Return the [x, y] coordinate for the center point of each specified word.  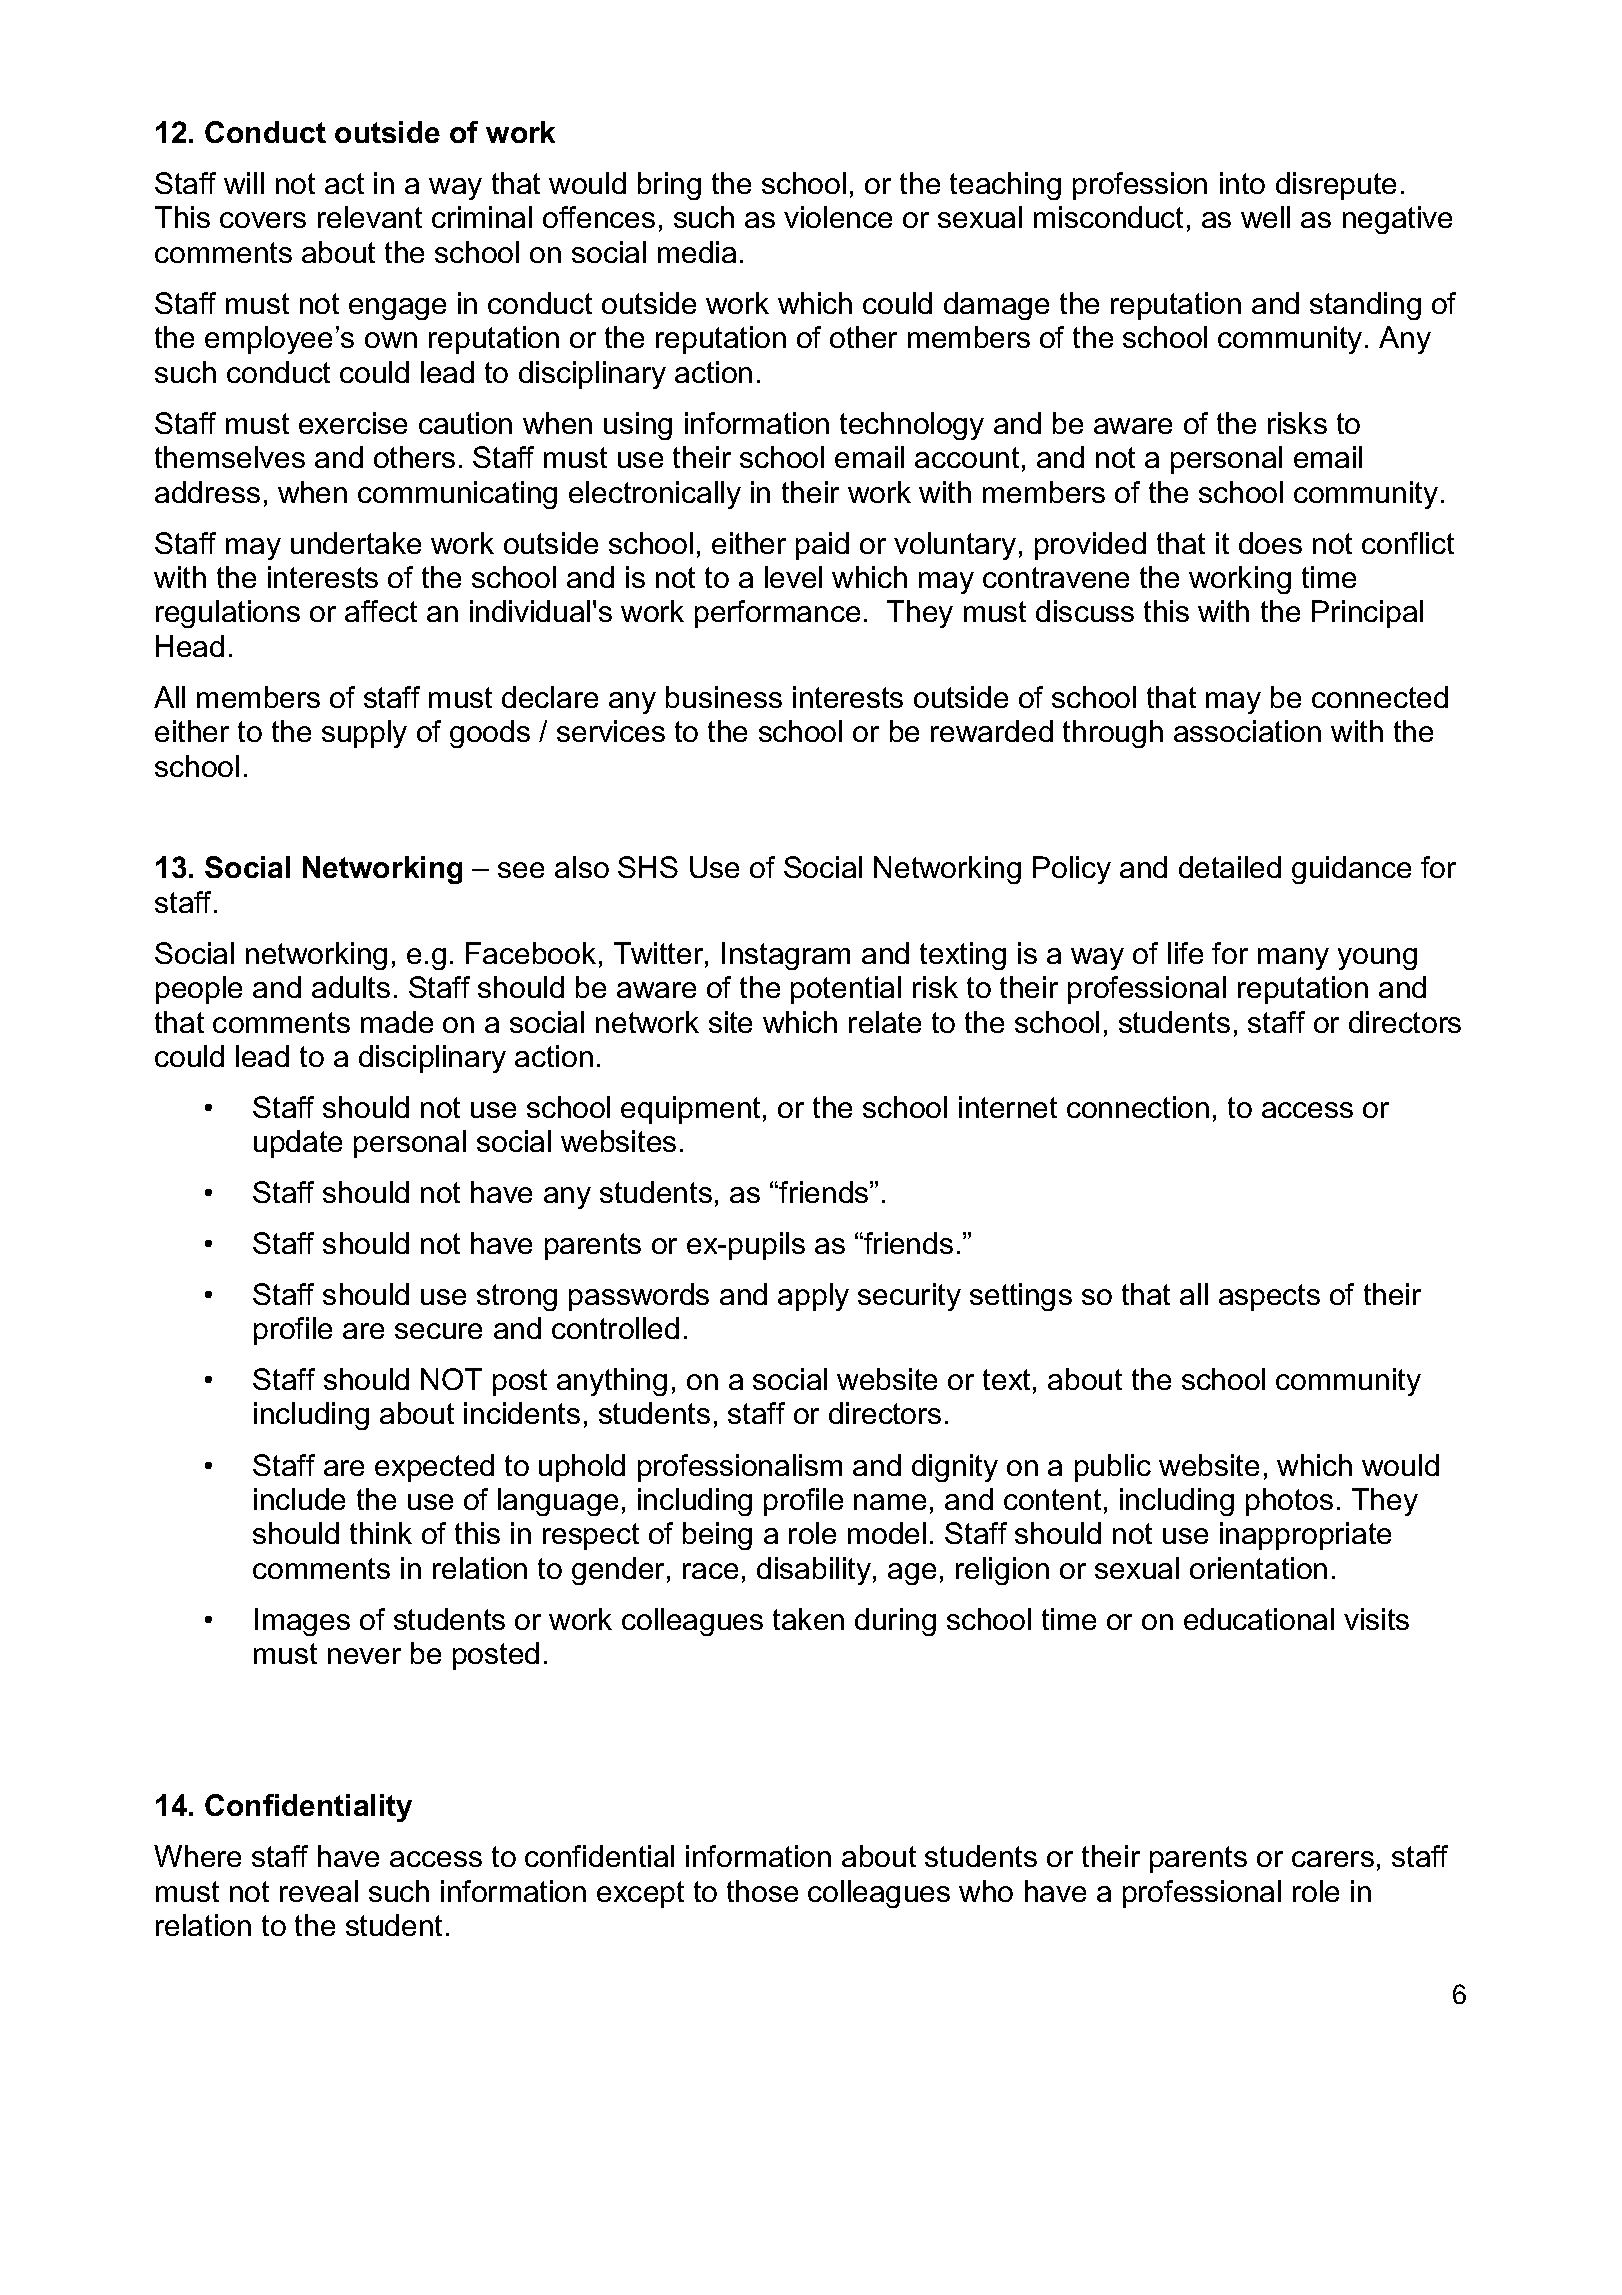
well [1265, 217]
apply [813, 1297]
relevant [370, 217]
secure [438, 1331]
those [762, 1891]
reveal [319, 1891]
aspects [1269, 1297]
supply [364, 734]
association [1247, 731]
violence [838, 217]
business [724, 697]
